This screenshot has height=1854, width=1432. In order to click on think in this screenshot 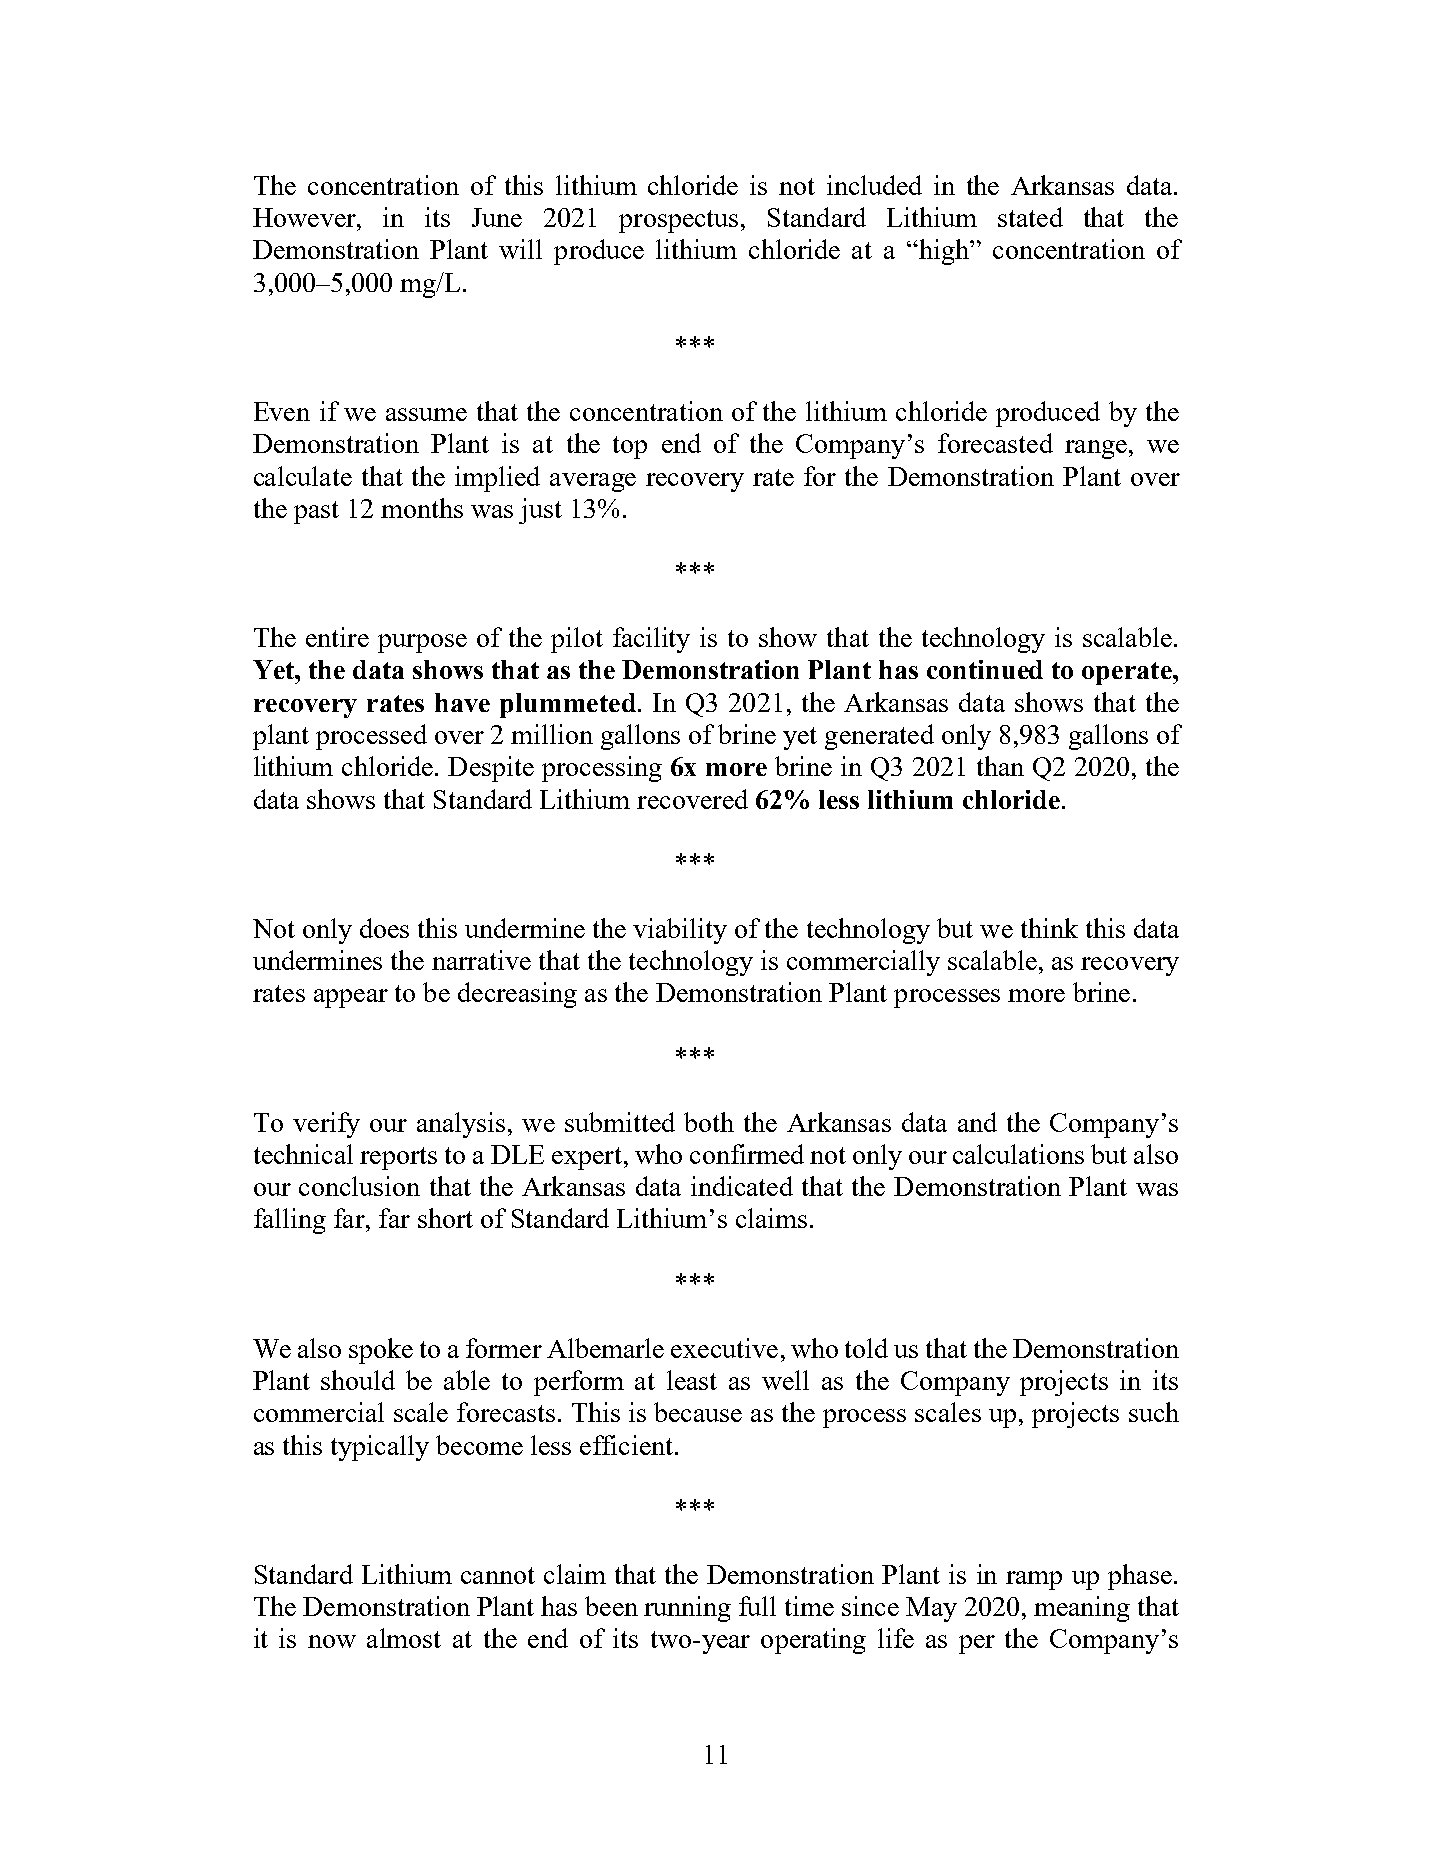, I will do `click(1049, 928)`.
